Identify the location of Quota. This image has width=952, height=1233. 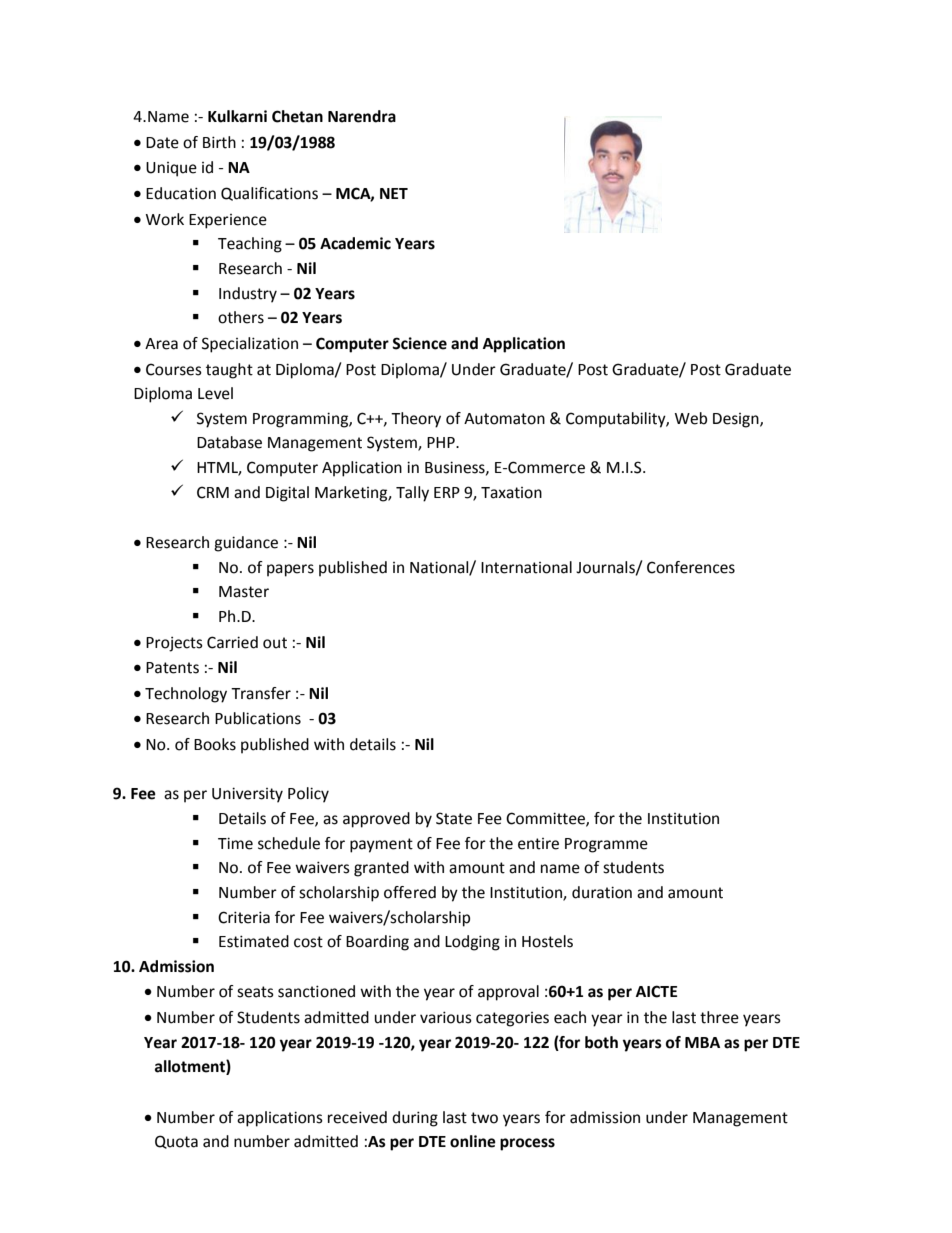
(176, 1142).
